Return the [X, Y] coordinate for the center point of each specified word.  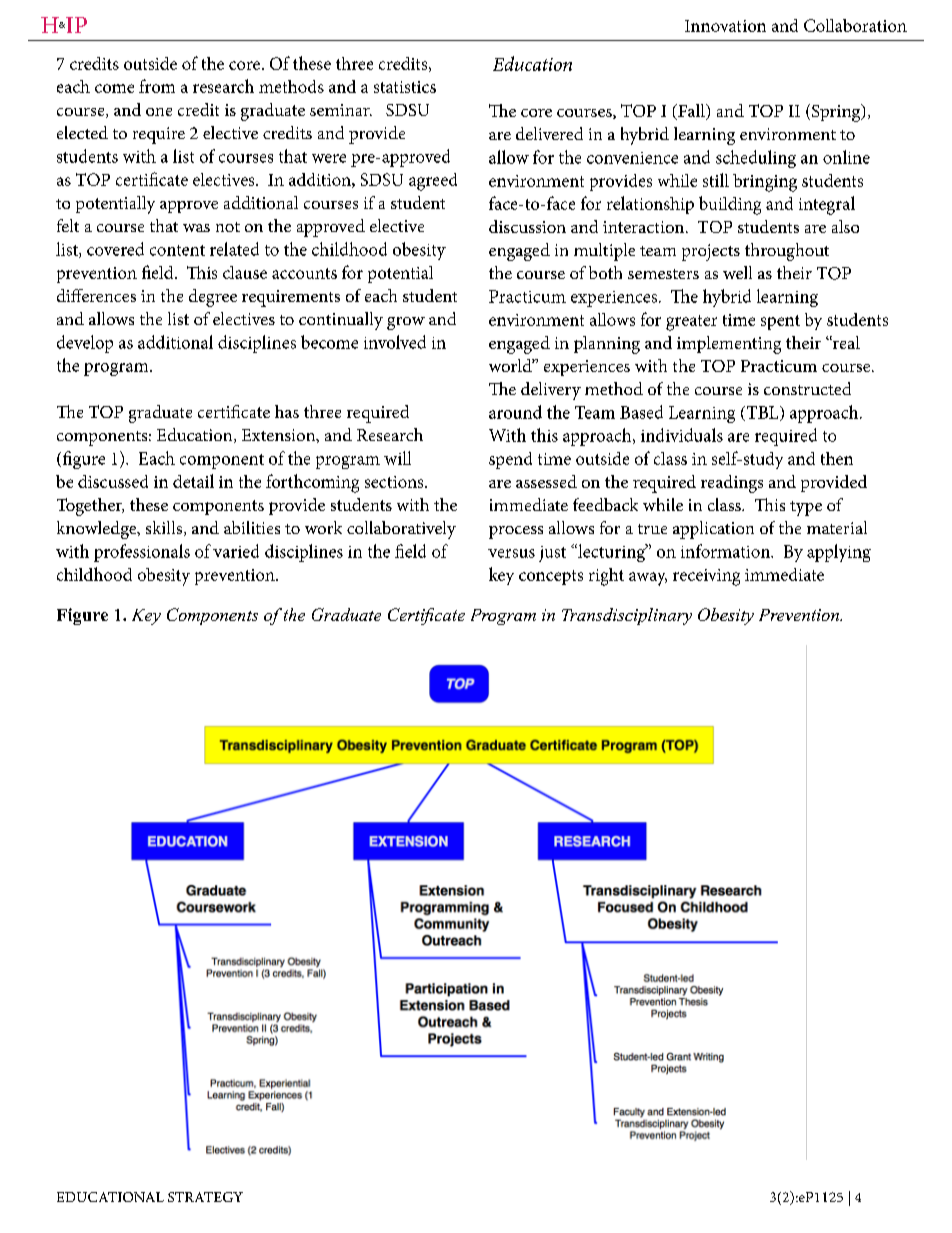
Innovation [725, 26]
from [157, 86]
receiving [706, 577]
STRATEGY [205, 1197]
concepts [551, 577]
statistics [405, 87]
